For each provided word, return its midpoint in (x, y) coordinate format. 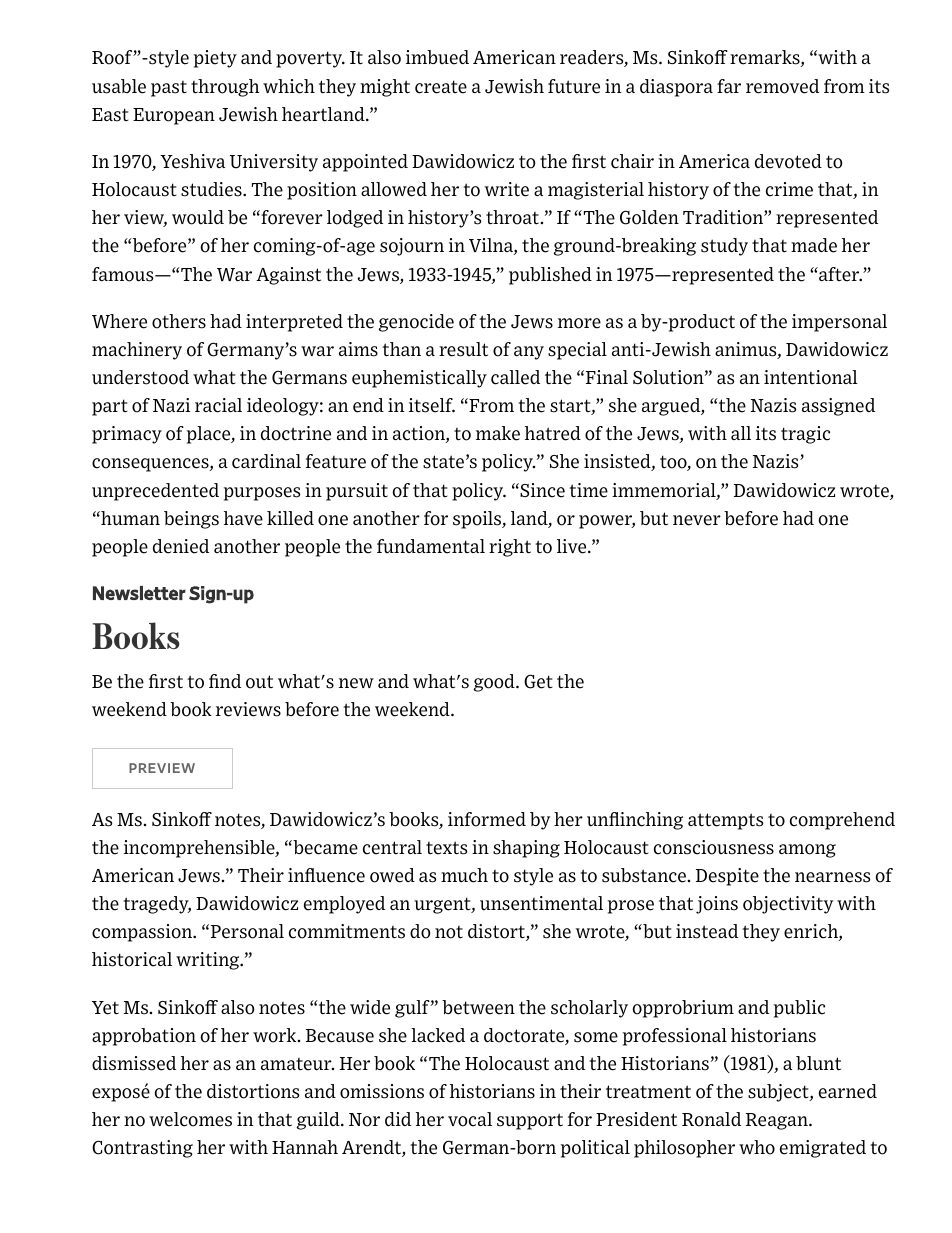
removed (782, 86)
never (697, 520)
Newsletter (139, 593)
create (441, 87)
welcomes (190, 1119)
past (169, 89)
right (510, 548)
